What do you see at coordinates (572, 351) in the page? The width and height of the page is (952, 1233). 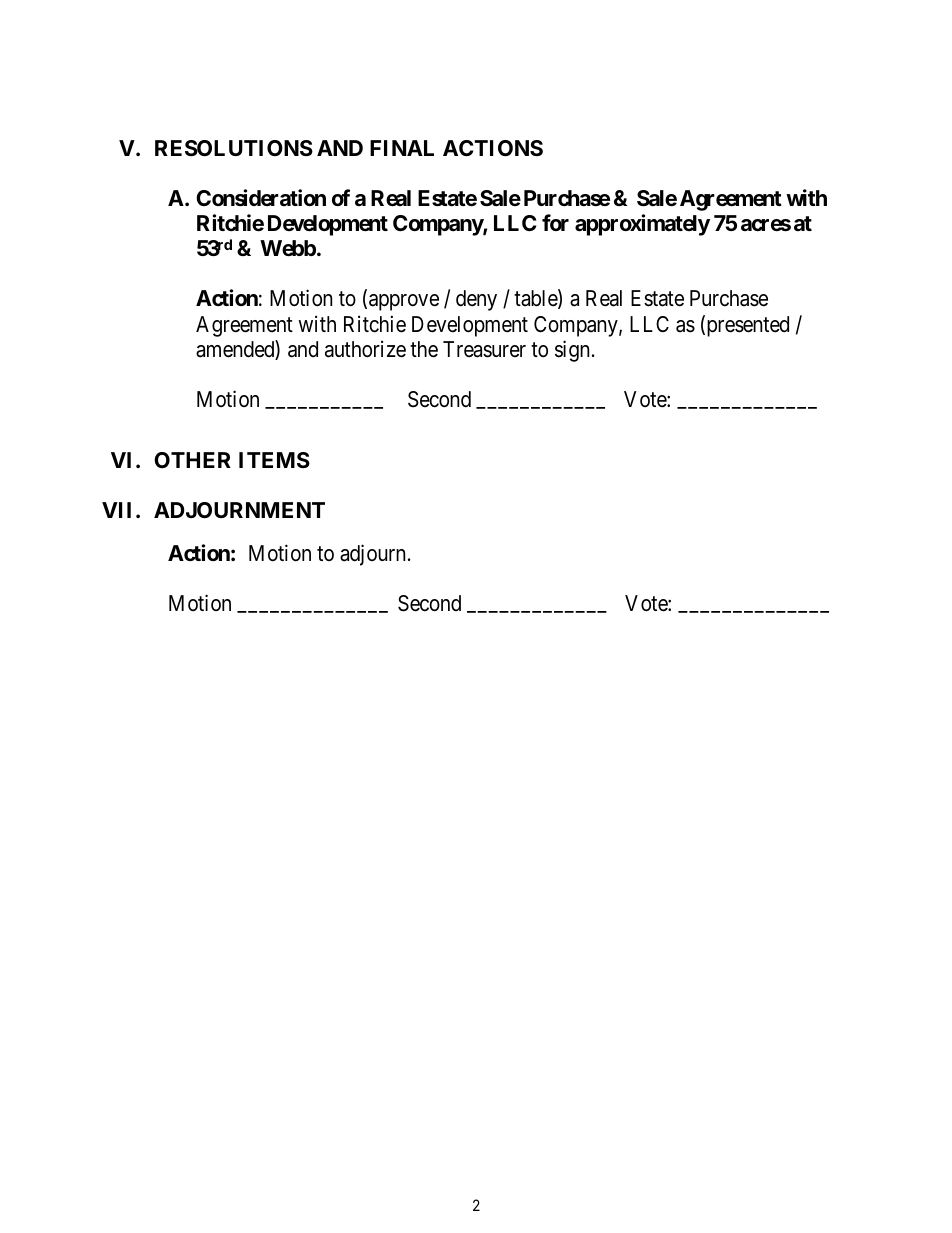 I see `sign` at bounding box center [572, 351].
